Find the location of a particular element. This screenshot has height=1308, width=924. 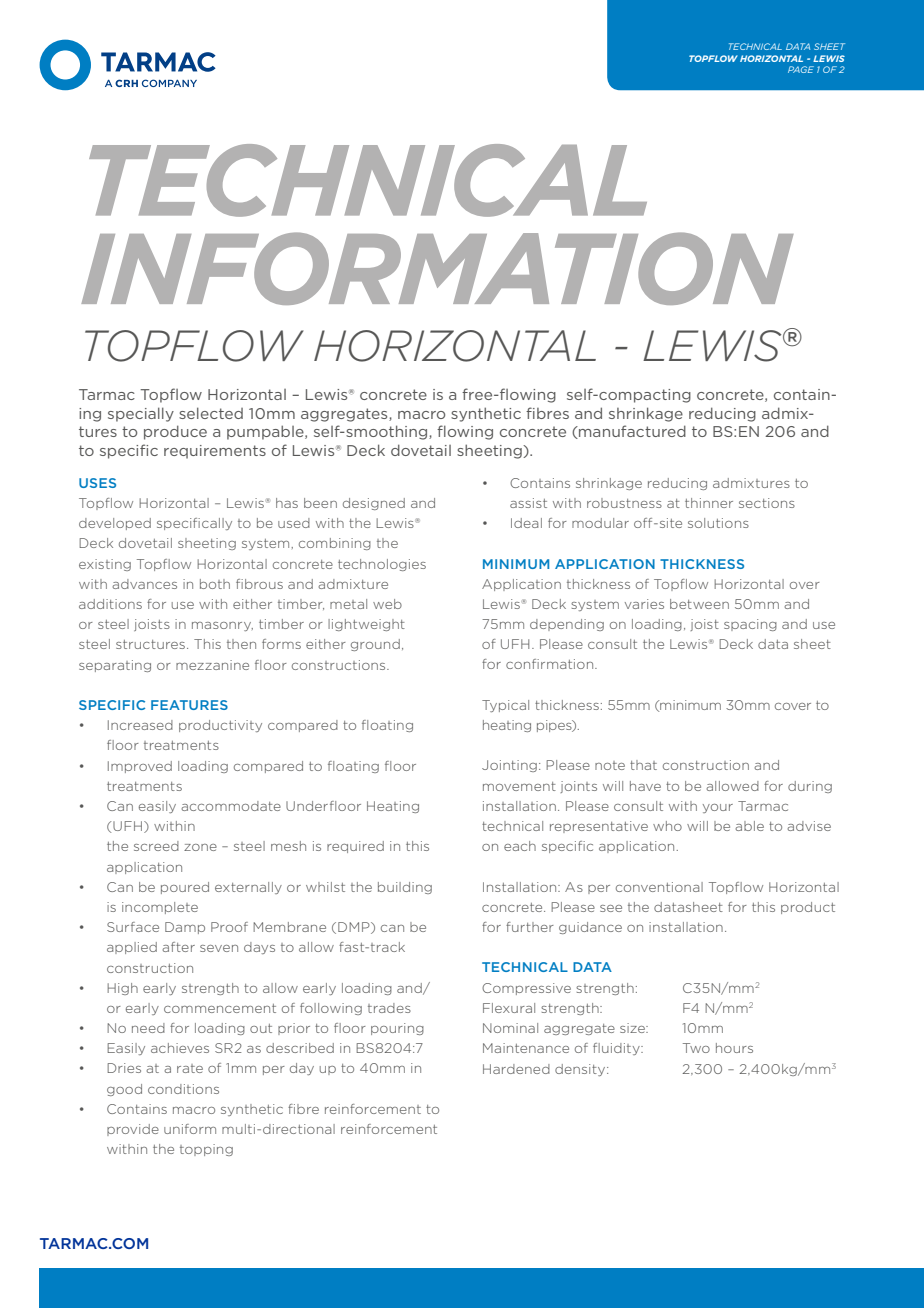

selected is located at coordinates (211, 413).
